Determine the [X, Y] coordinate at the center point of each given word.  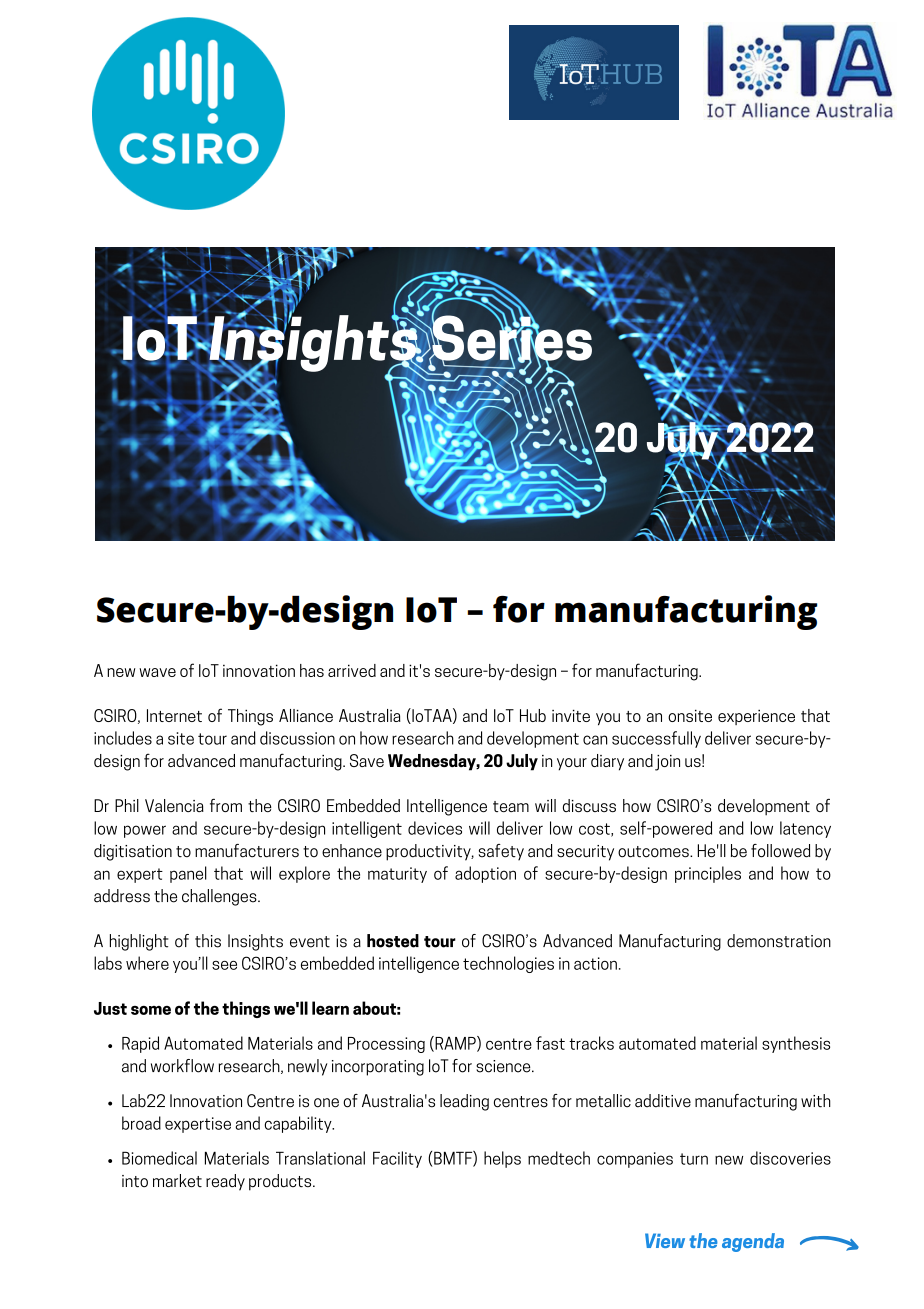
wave [157, 672]
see [224, 965]
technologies [508, 964]
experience [756, 717]
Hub [533, 715]
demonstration [779, 941]
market [177, 1181]
